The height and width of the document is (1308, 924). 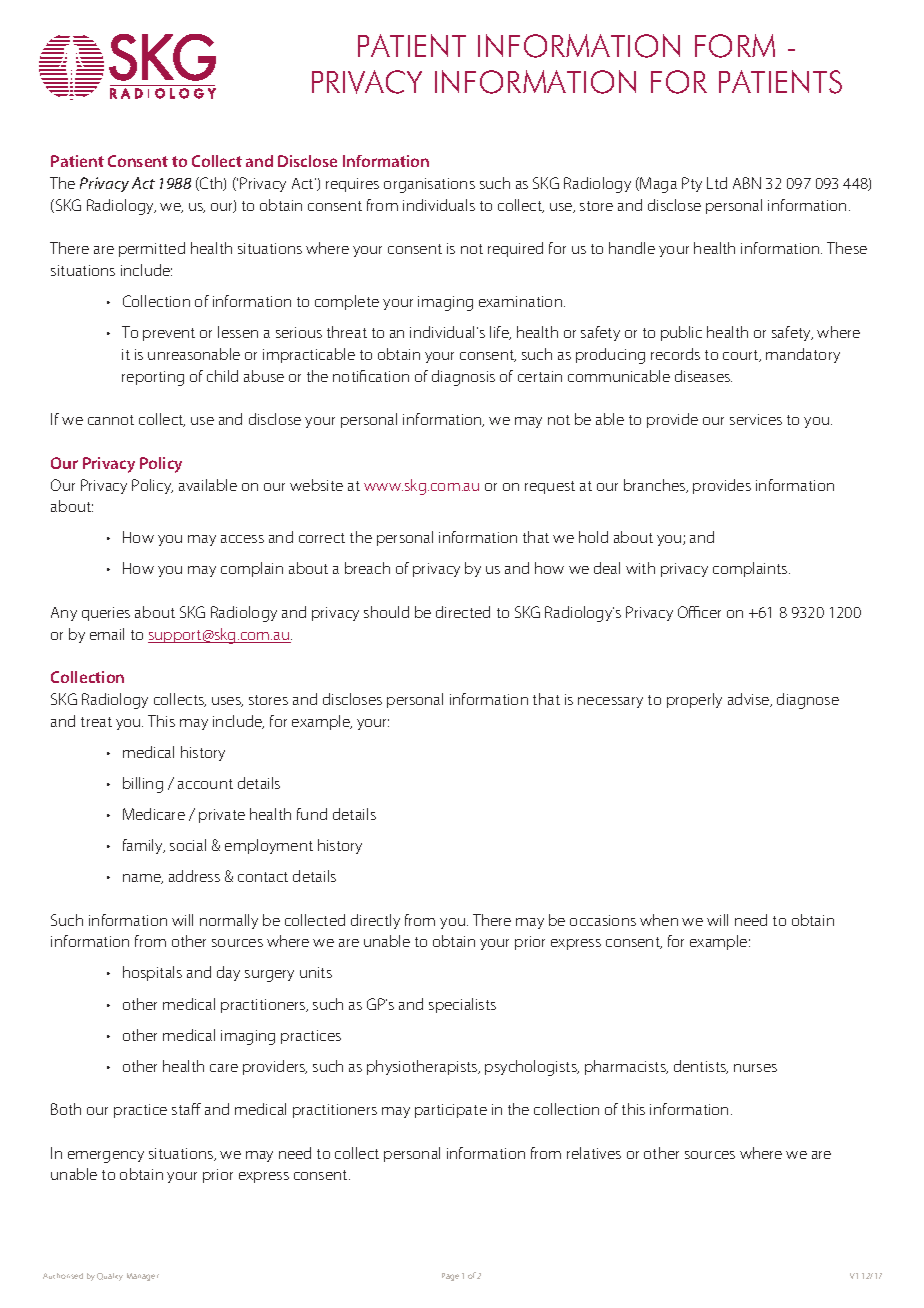 What do you see at coordinates (152, 973) in the document?
I see `hospitals` at bounding box center [152, 973].
